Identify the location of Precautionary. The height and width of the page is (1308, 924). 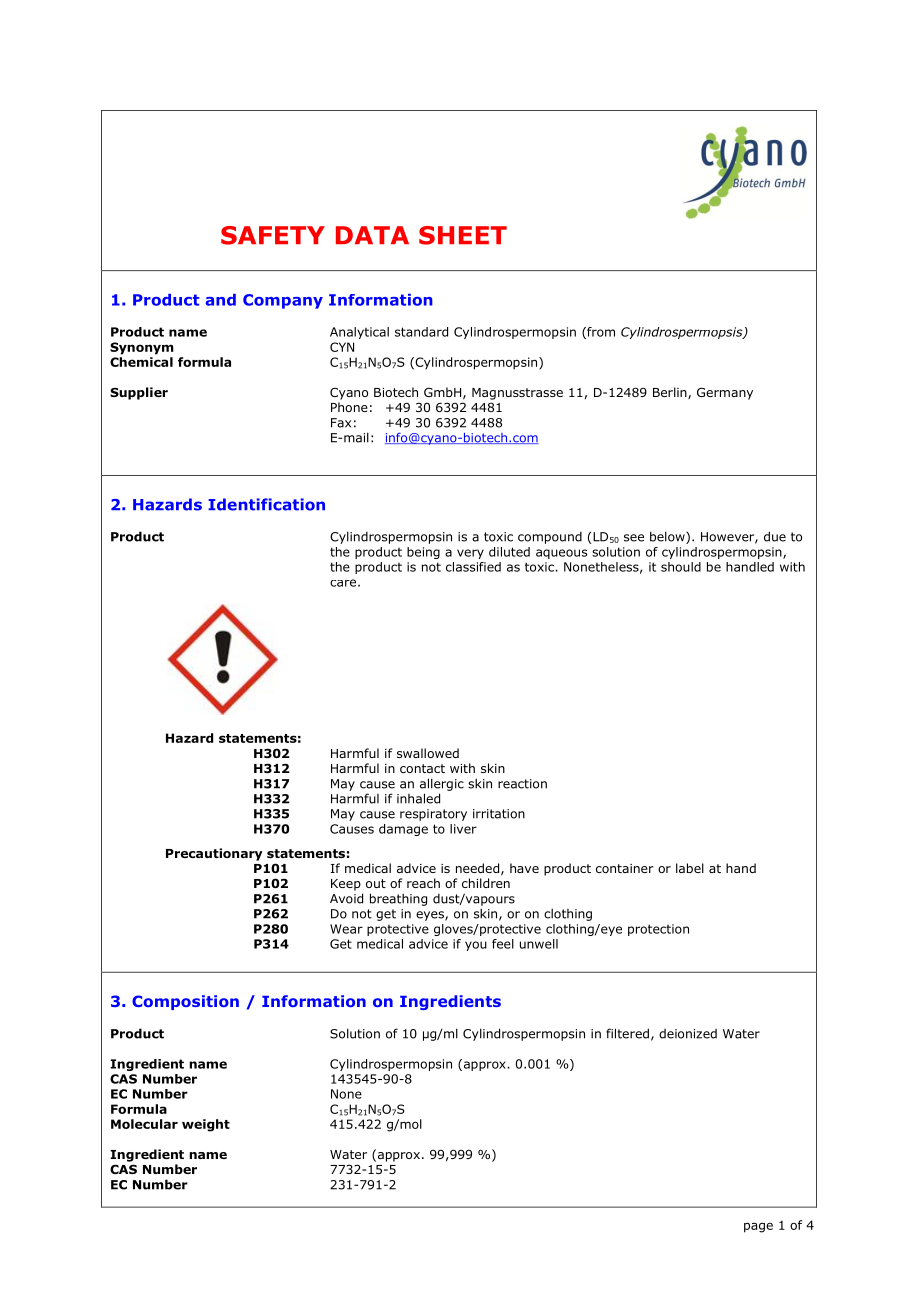
(214, 854).
